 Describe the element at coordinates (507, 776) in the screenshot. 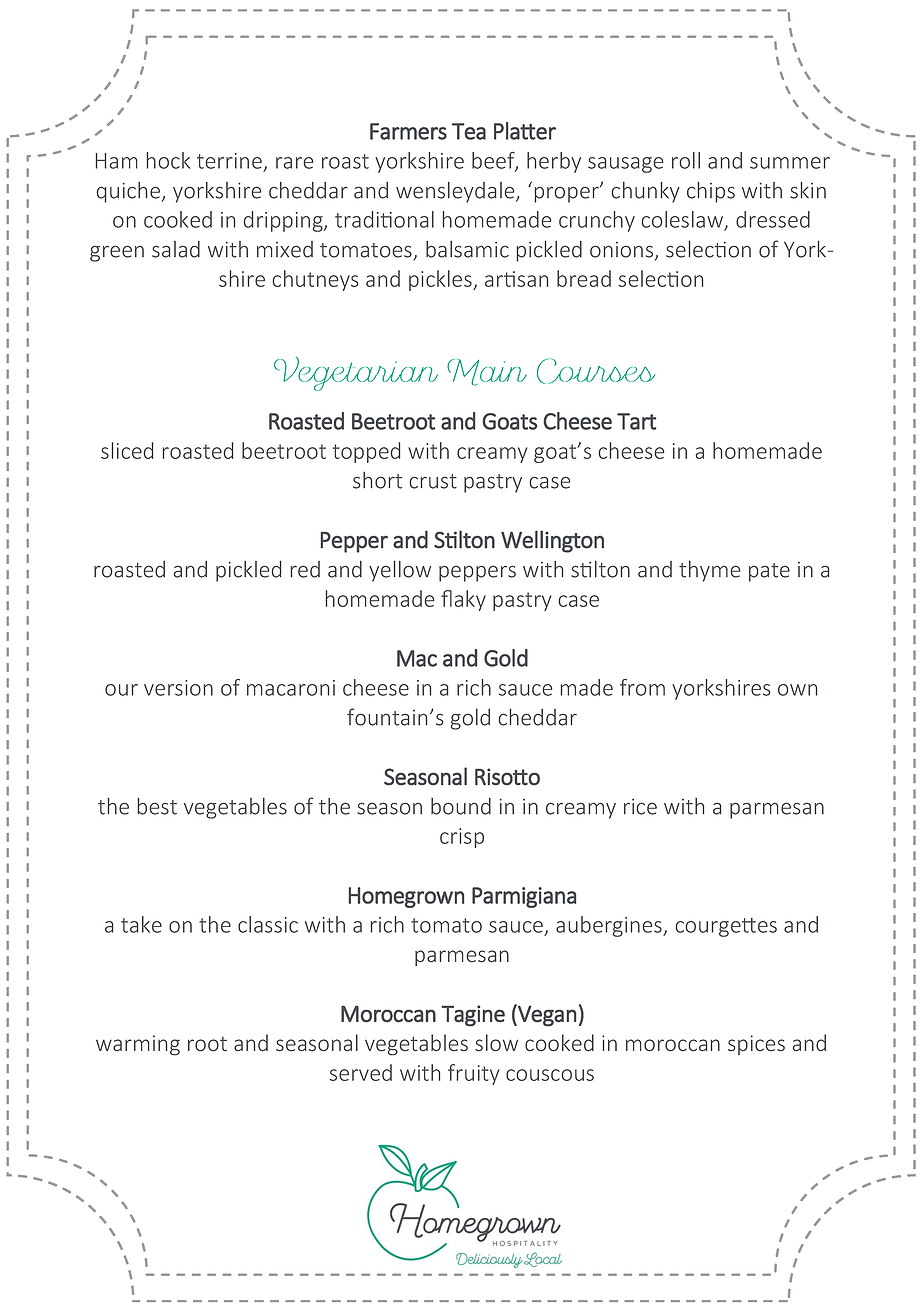

I see `Risotto` at that location.
